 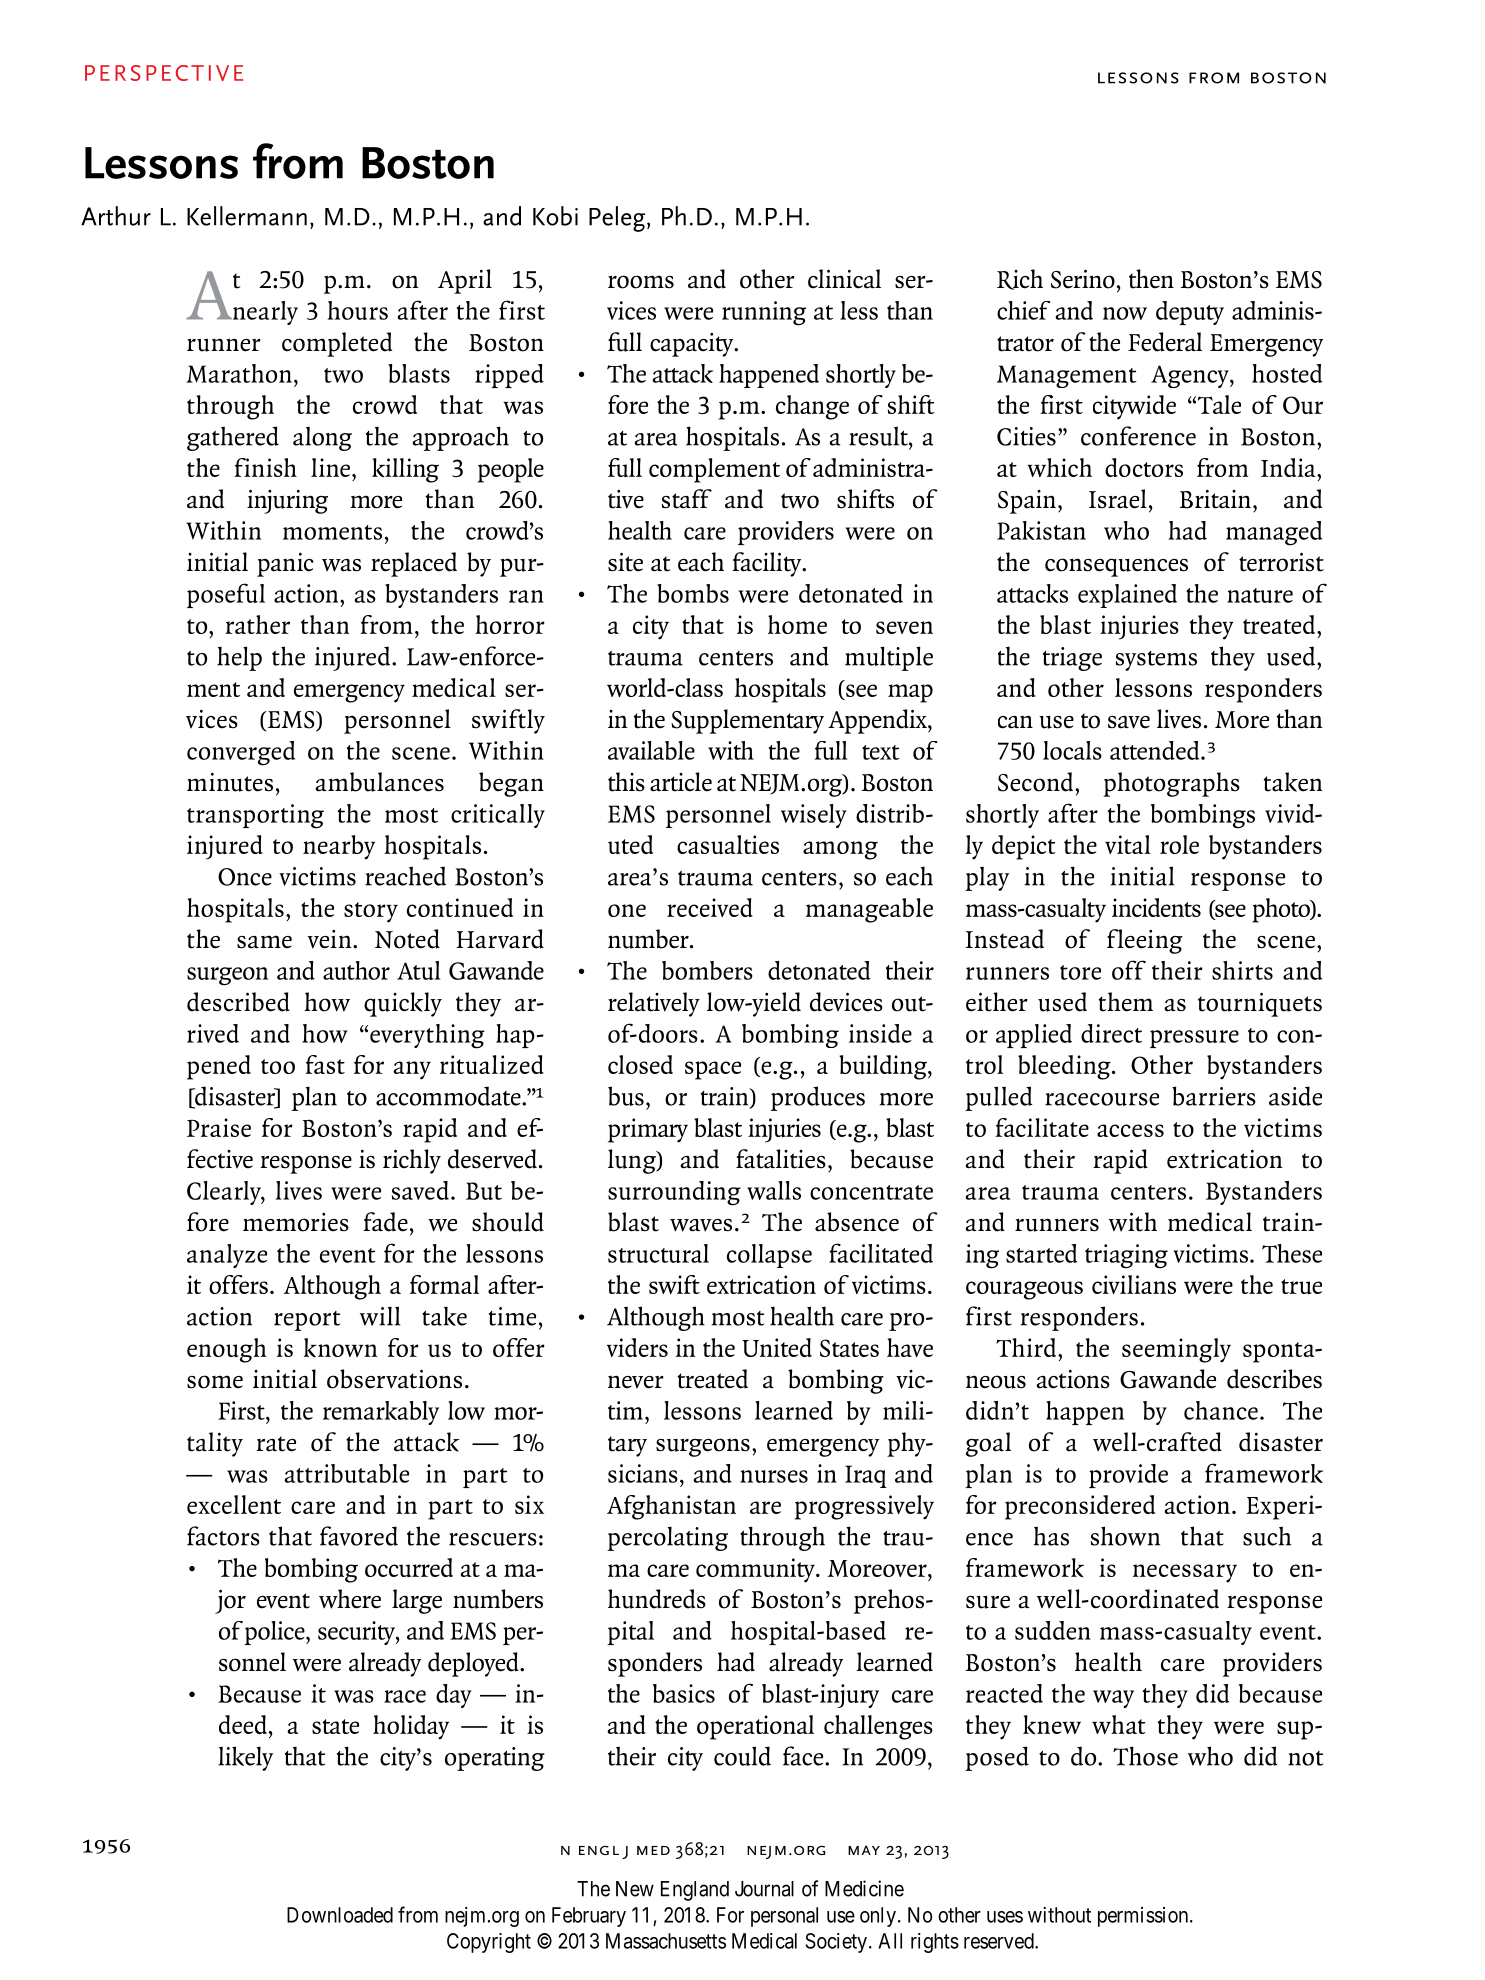 What do you see at coordinates (1151, 279) in the document?
I see `then` at bounding box center [1151, 279].
